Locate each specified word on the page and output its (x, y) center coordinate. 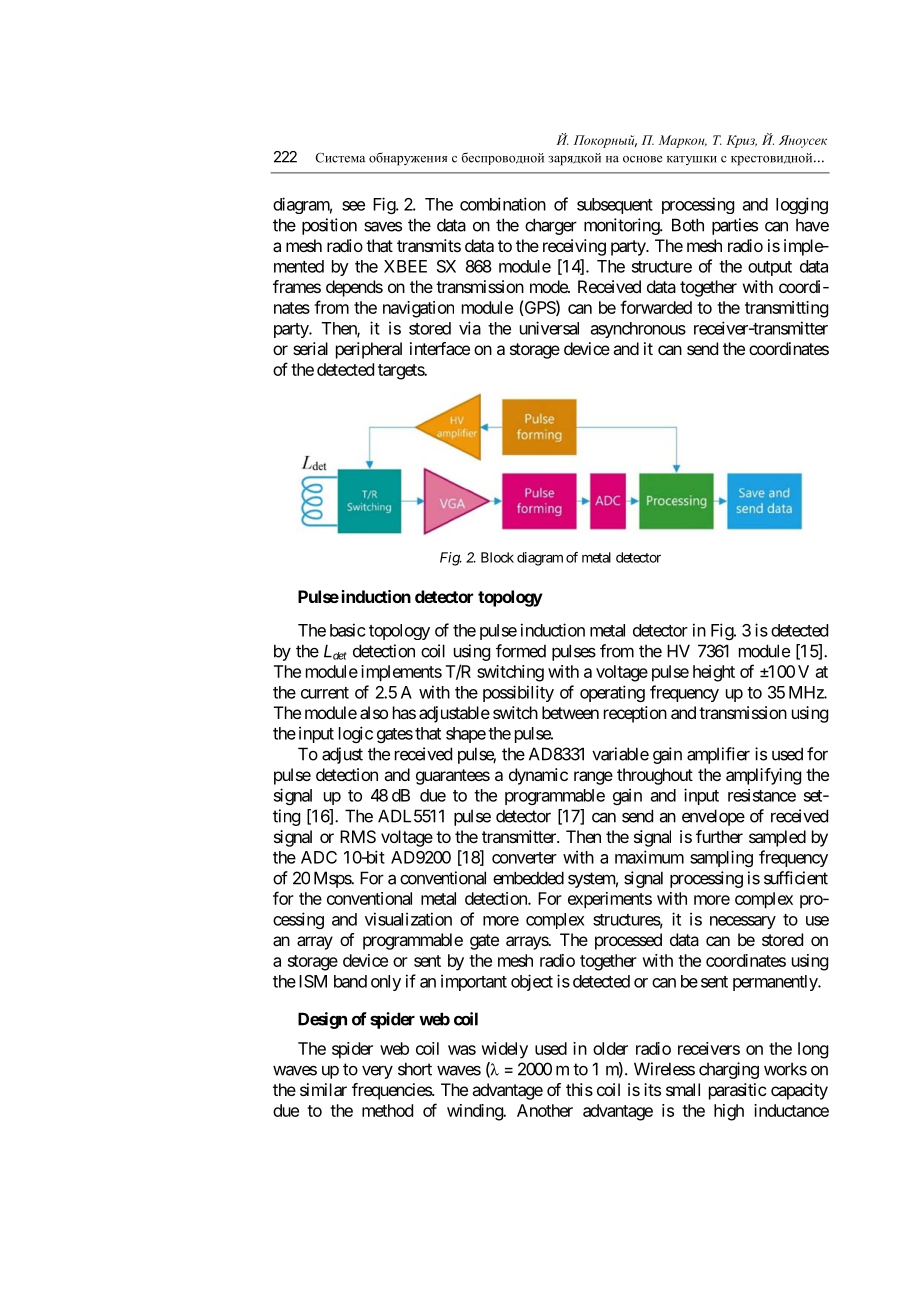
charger (551, 226)
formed (521, 651)
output (770, 268)
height (714, 673)
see (353, 206)
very (377, 1072)
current (325, 693)
